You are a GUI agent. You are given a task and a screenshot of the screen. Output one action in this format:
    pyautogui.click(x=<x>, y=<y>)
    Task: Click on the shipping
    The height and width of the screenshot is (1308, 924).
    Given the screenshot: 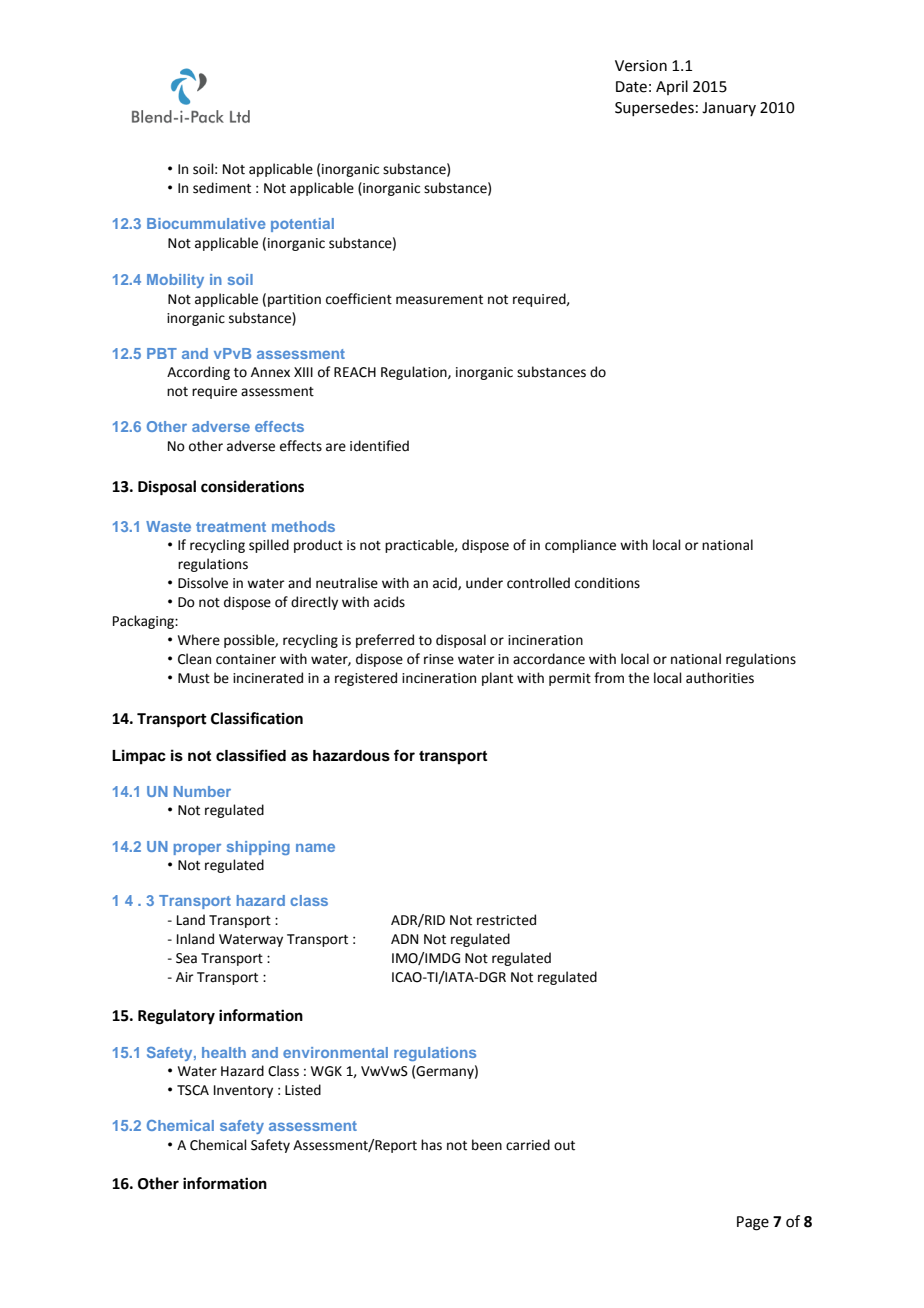 What is the action you would take?
    pyautogui.click(x=258, y=848)
